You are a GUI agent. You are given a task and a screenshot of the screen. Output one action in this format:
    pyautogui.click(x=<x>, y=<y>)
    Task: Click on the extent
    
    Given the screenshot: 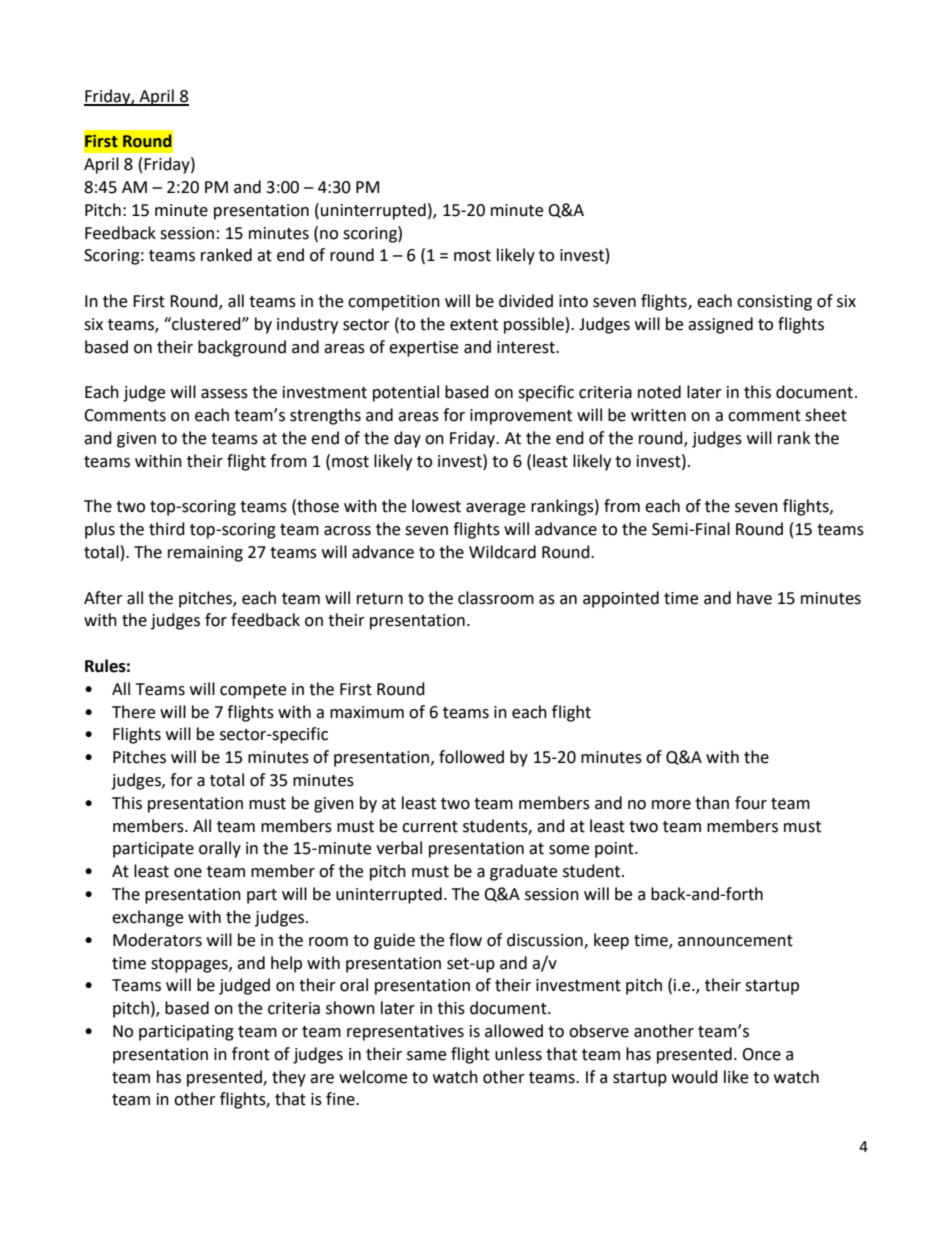 What is the action you would take?
    pyautogui.click(x=474, y=325)
